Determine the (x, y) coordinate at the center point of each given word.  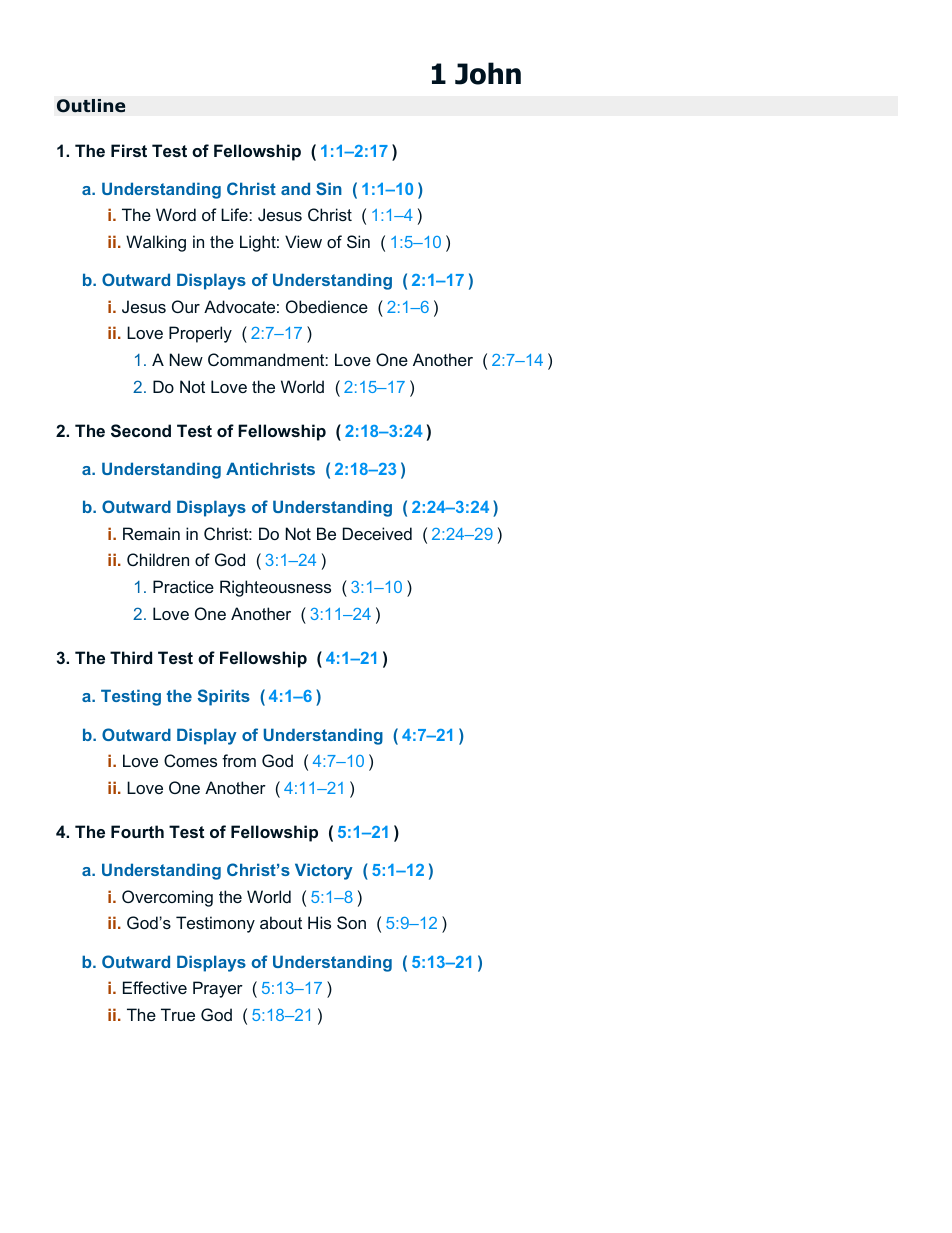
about (281, 922)
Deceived (377, 533)
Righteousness (275, 588)
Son (351, 922)
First (129, 150)
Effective (155, 987)
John (488, 73)
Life (235, 214)
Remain (151, 533)
